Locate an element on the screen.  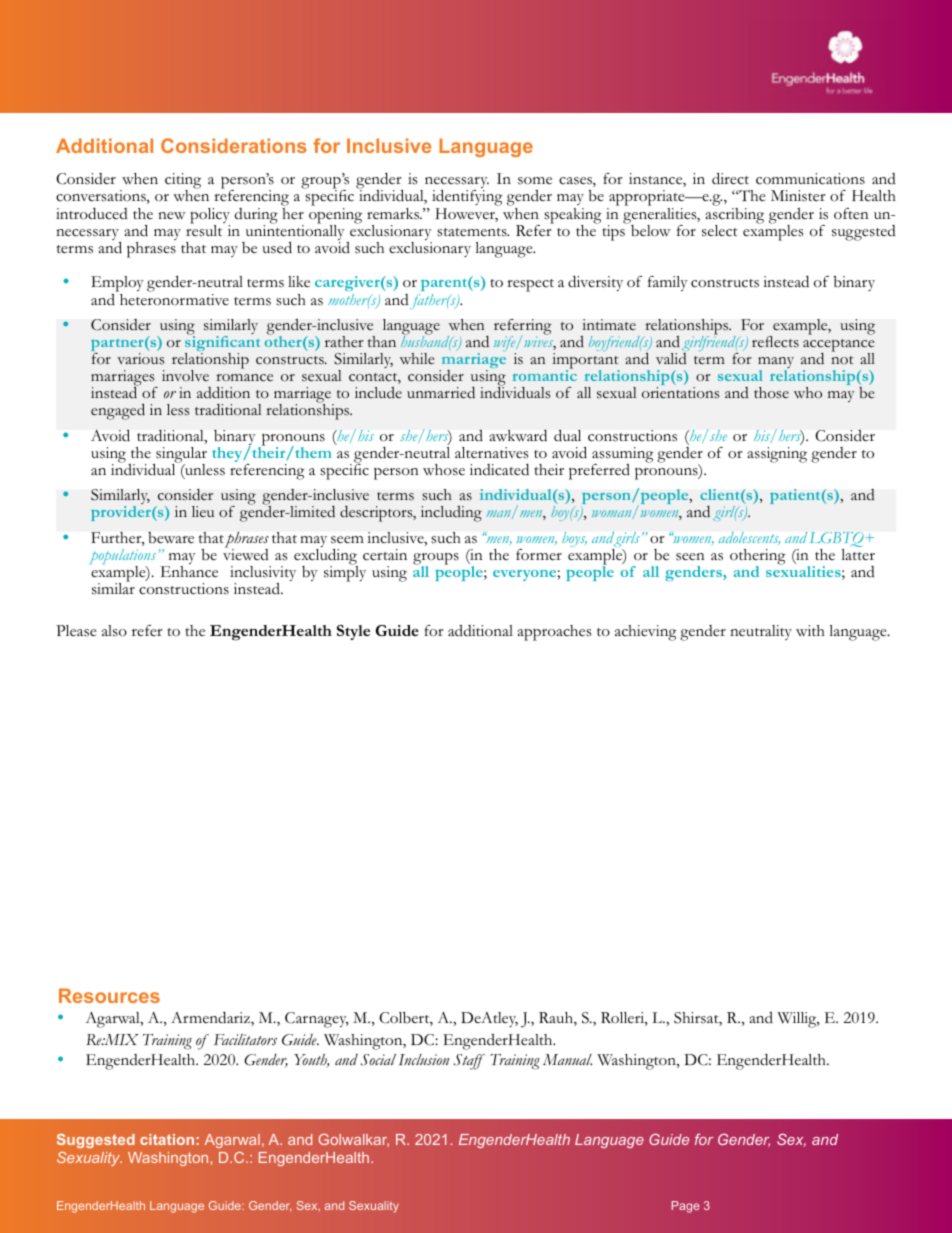
Staff is located at coordinates (469, 1062).
